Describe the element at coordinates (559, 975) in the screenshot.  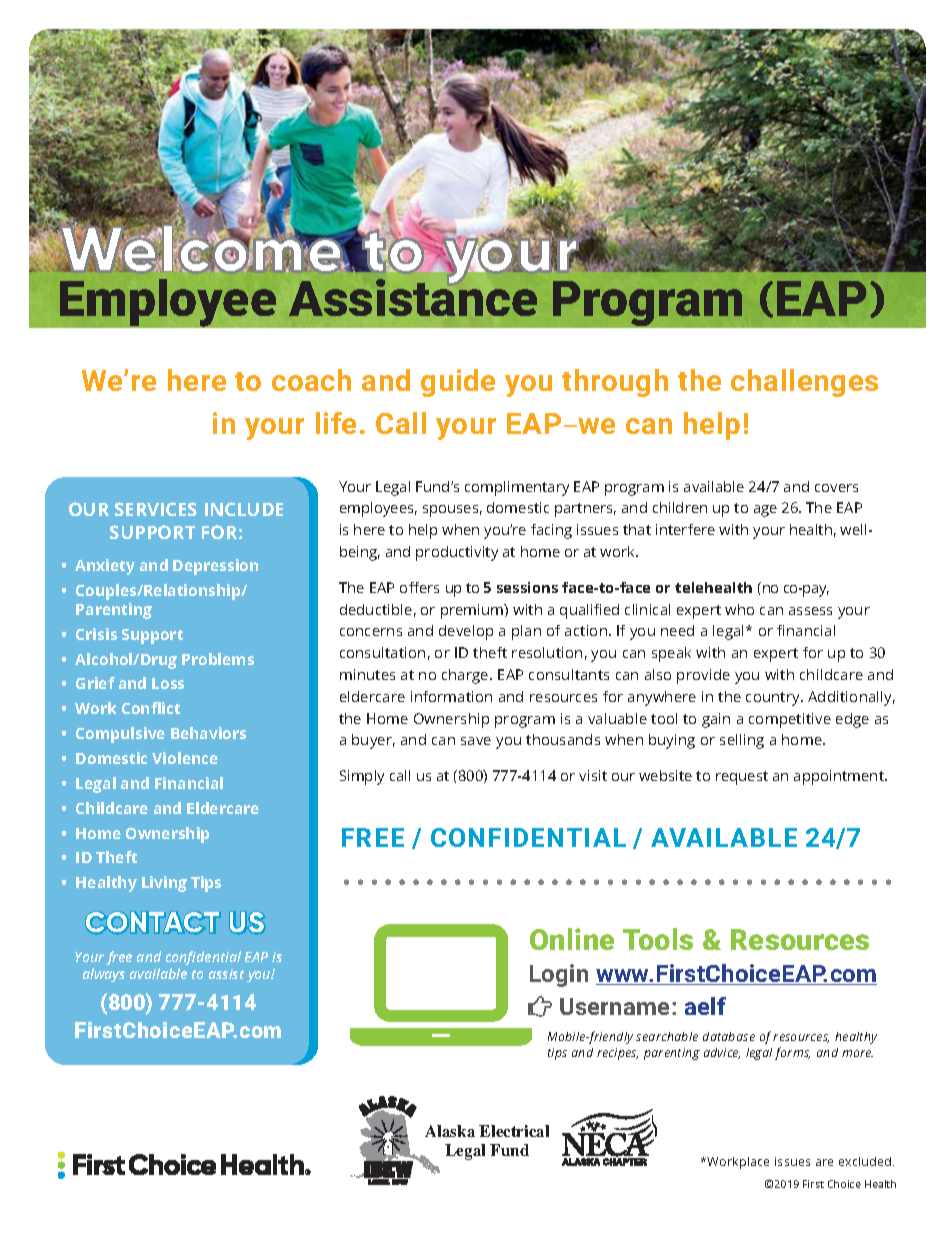
I see `Login` at that location.
